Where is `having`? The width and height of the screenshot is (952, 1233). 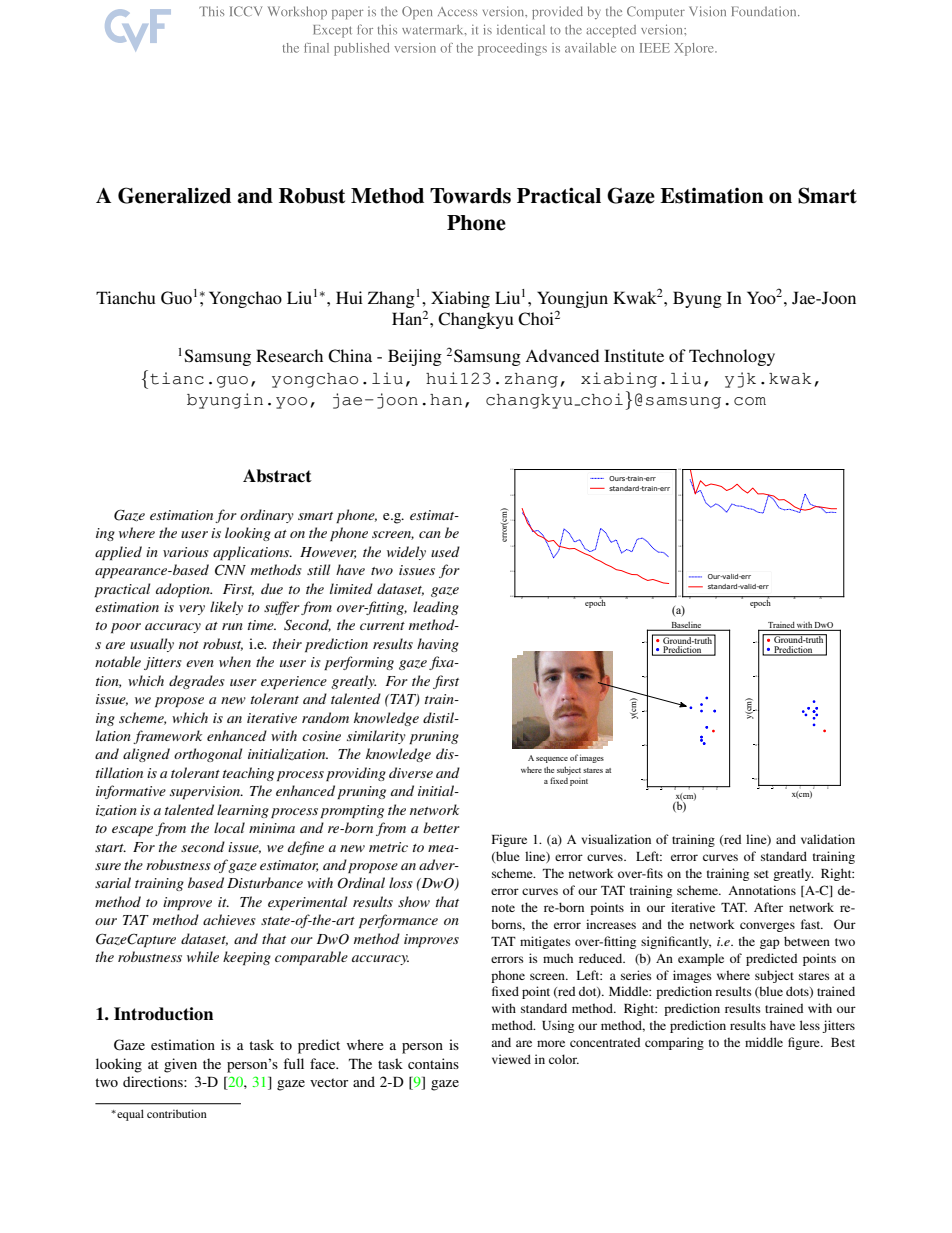 having is located at coordinates (438, 645).
